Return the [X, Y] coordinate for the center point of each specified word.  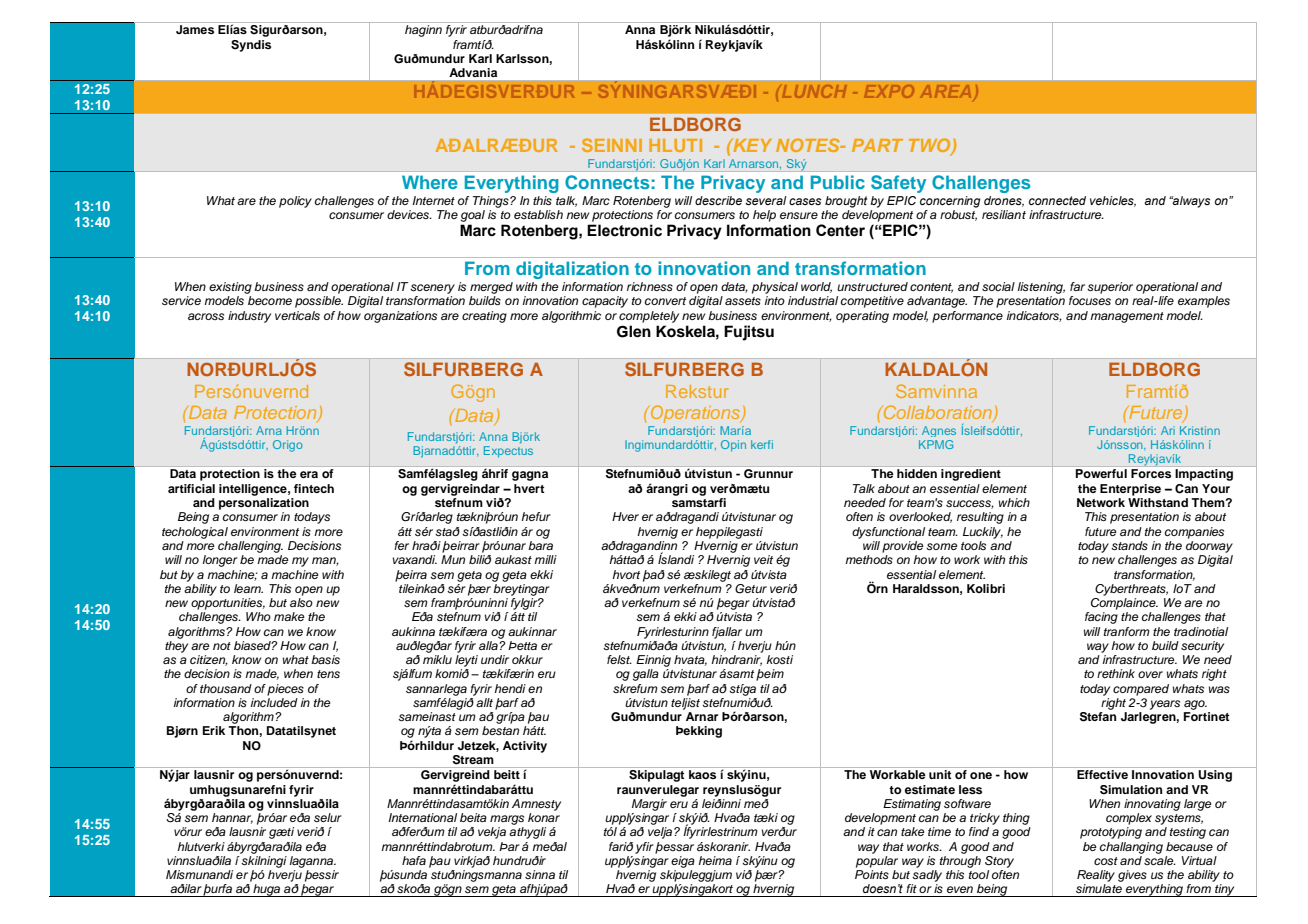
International [422, 817]
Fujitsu [749, 333]
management [1127, 317]
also [301, 602]
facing [1101, 618]
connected [1057, 200]
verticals [297, 315]
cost [1106, 861]
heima [715, 860]
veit [763, 559]
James [195, 29]
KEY [751, 145]
